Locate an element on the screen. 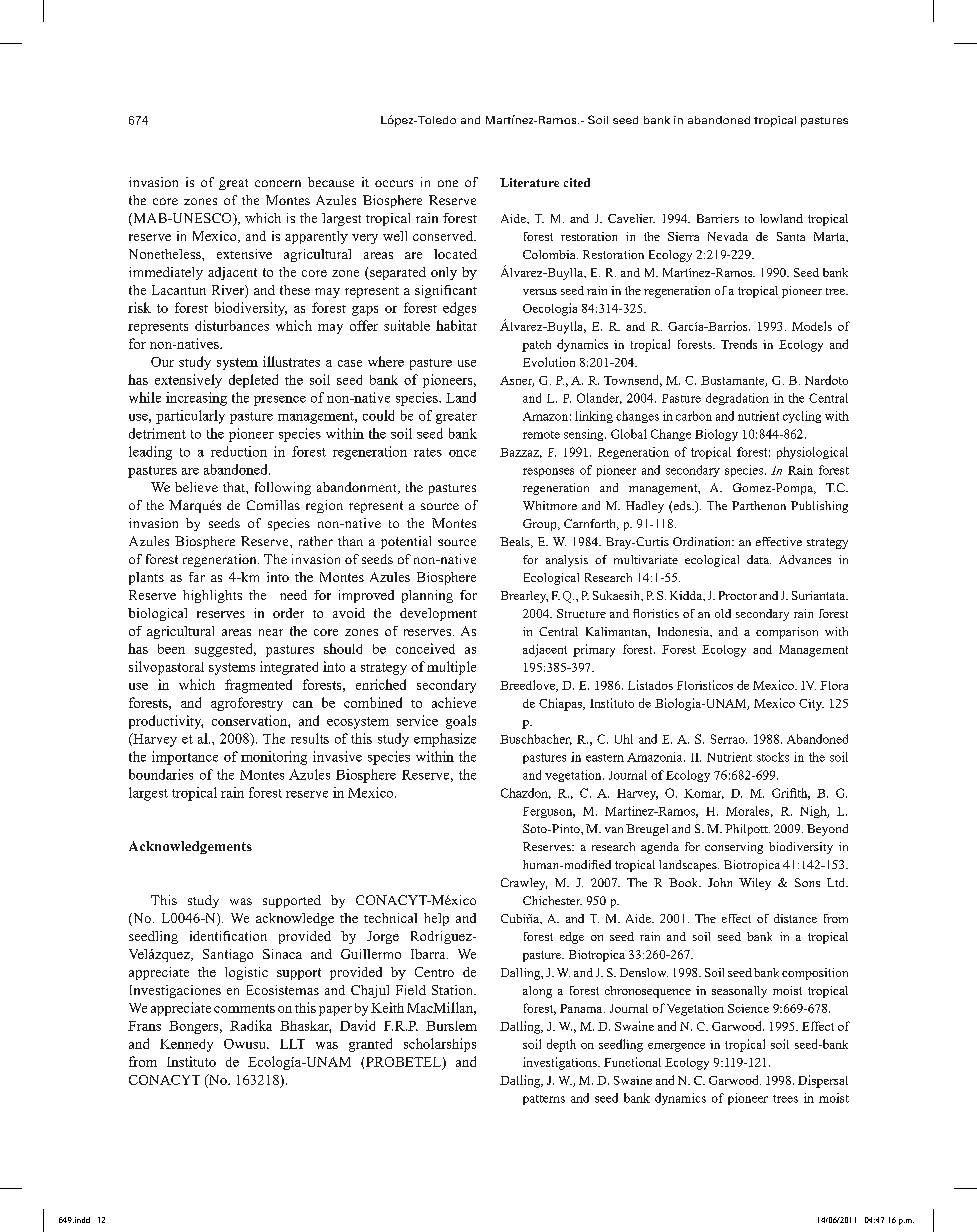 The height and width of the screenshot is (1232, 977). Dispersal is located at coordinates (823, 1081).
